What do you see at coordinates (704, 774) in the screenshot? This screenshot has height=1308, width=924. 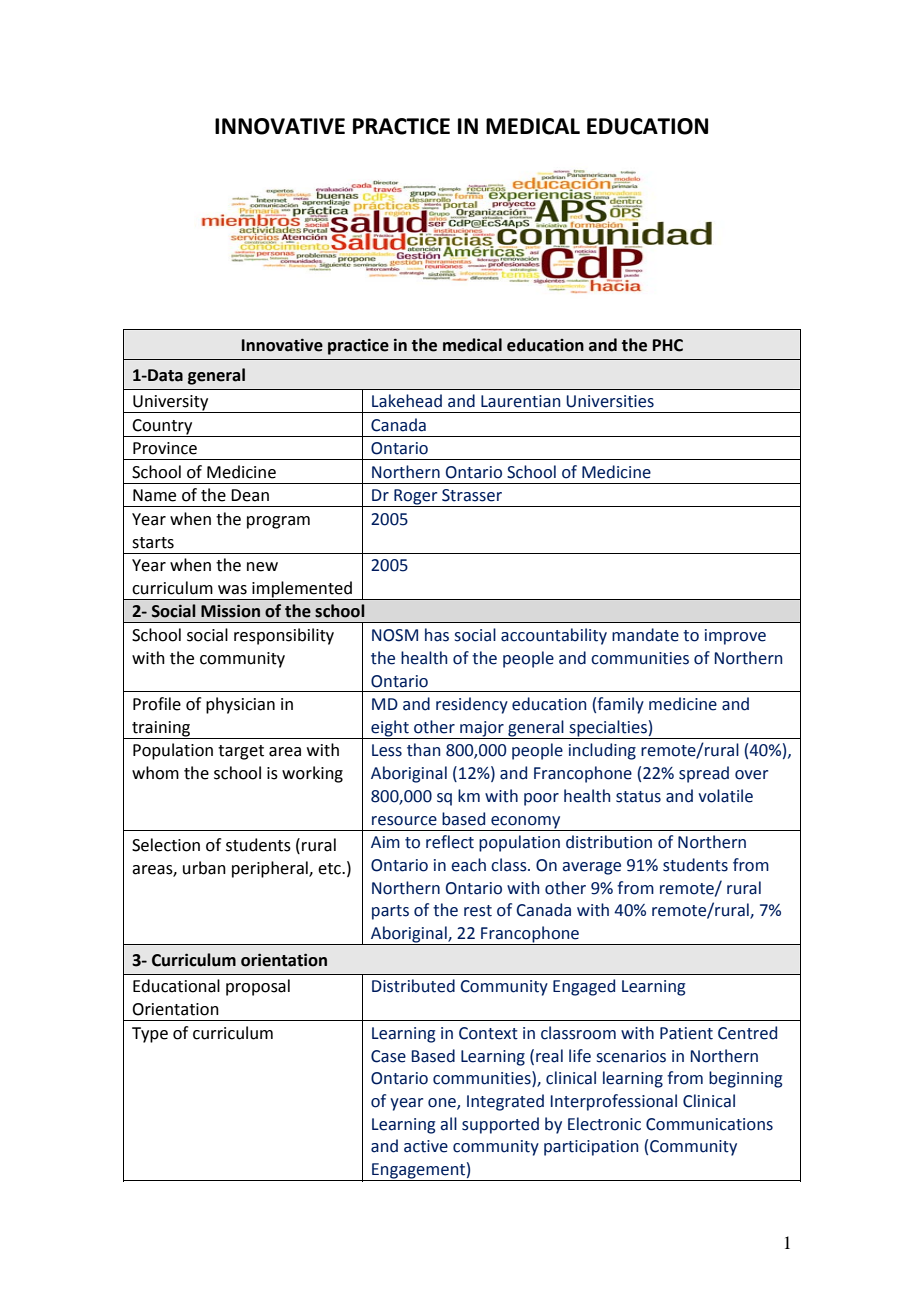 I see `spread` at bounding box center [704, 774].
